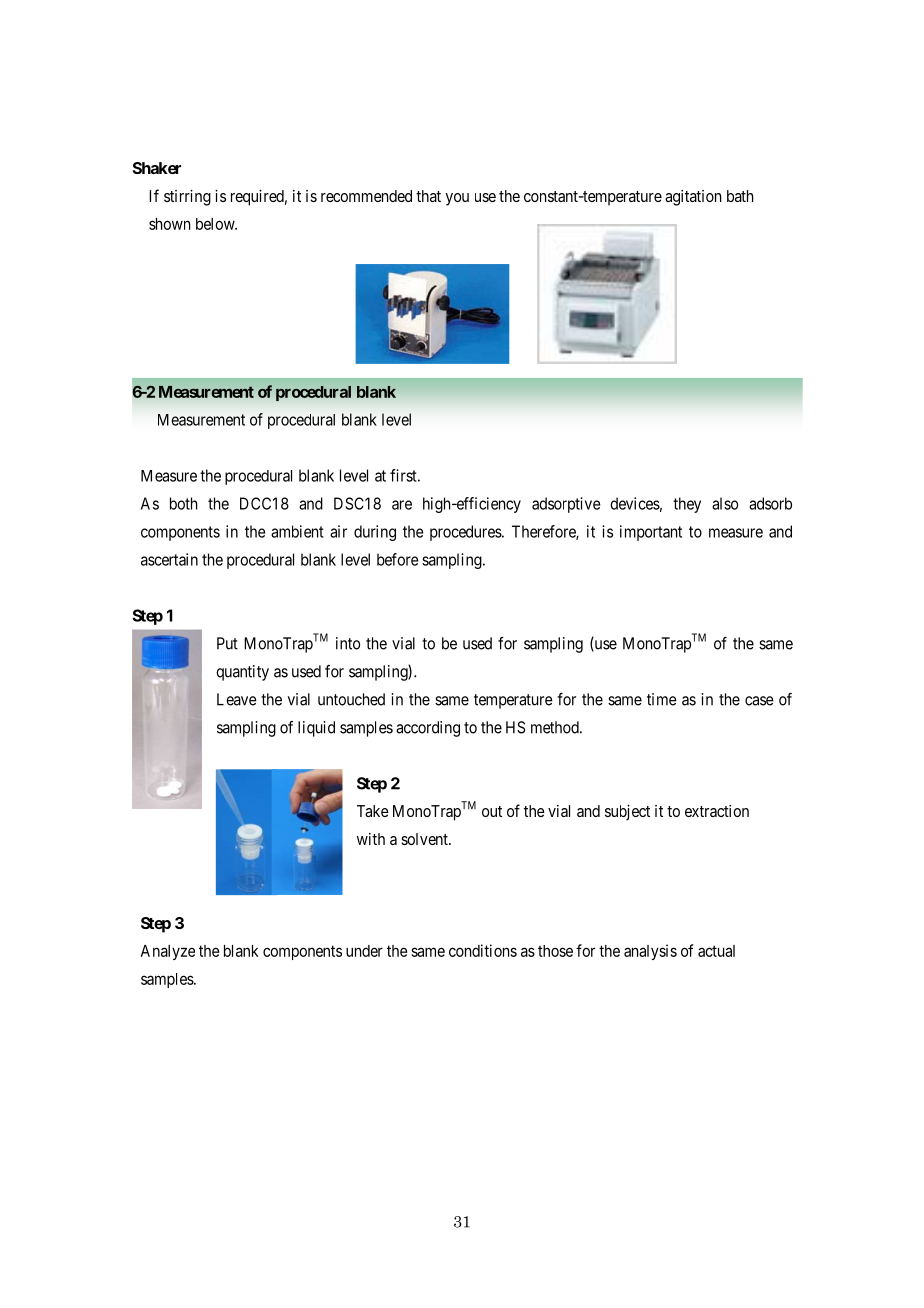 The width and height of the screenshot is (924, 1308). I want to click on Analyze, so click(167, 952).
